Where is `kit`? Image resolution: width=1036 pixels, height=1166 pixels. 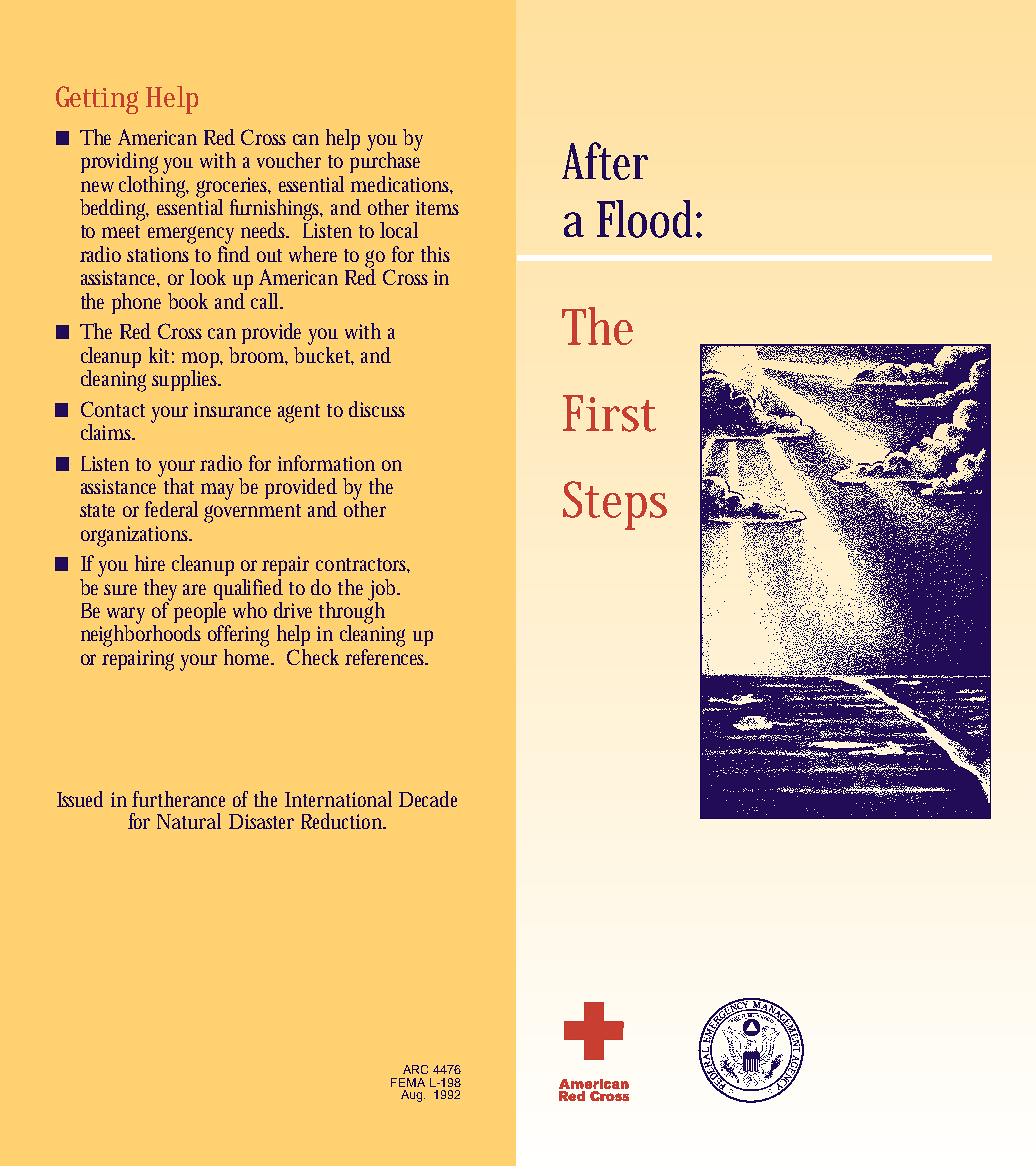
kit is located at coordinates (161, 355).
